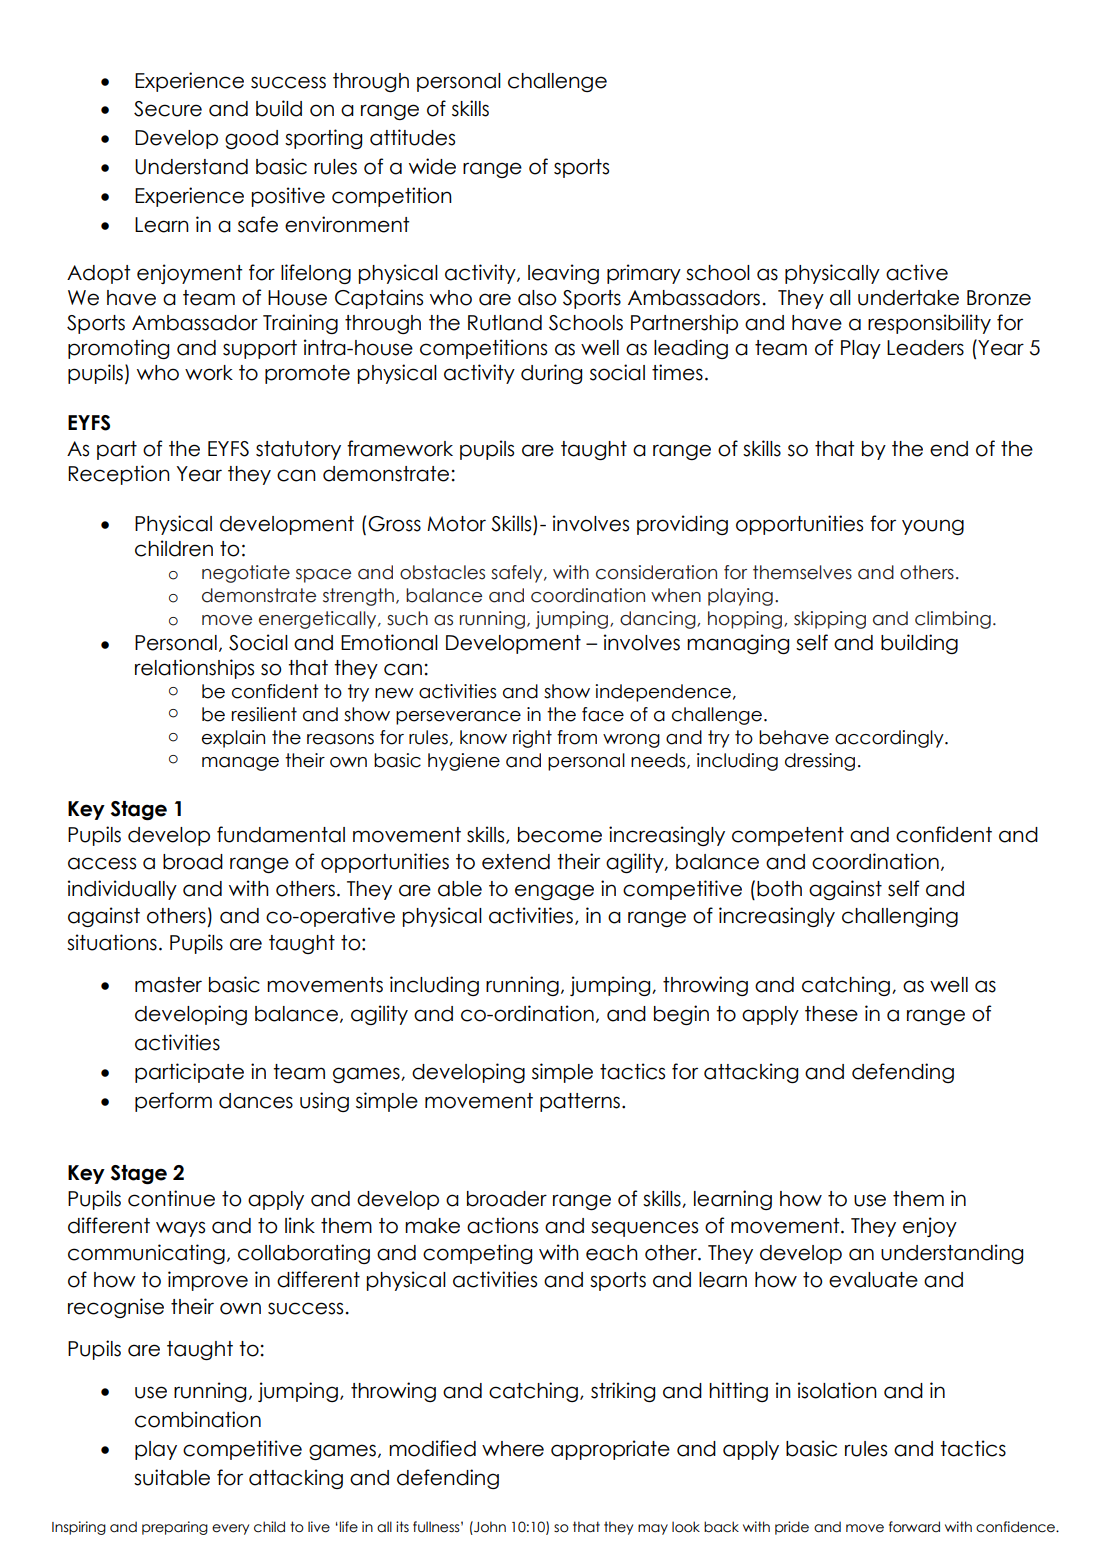  What do you see at coordinates (917, 272) in the screenshot?
I see `active` at bounding box center [917, 272].
